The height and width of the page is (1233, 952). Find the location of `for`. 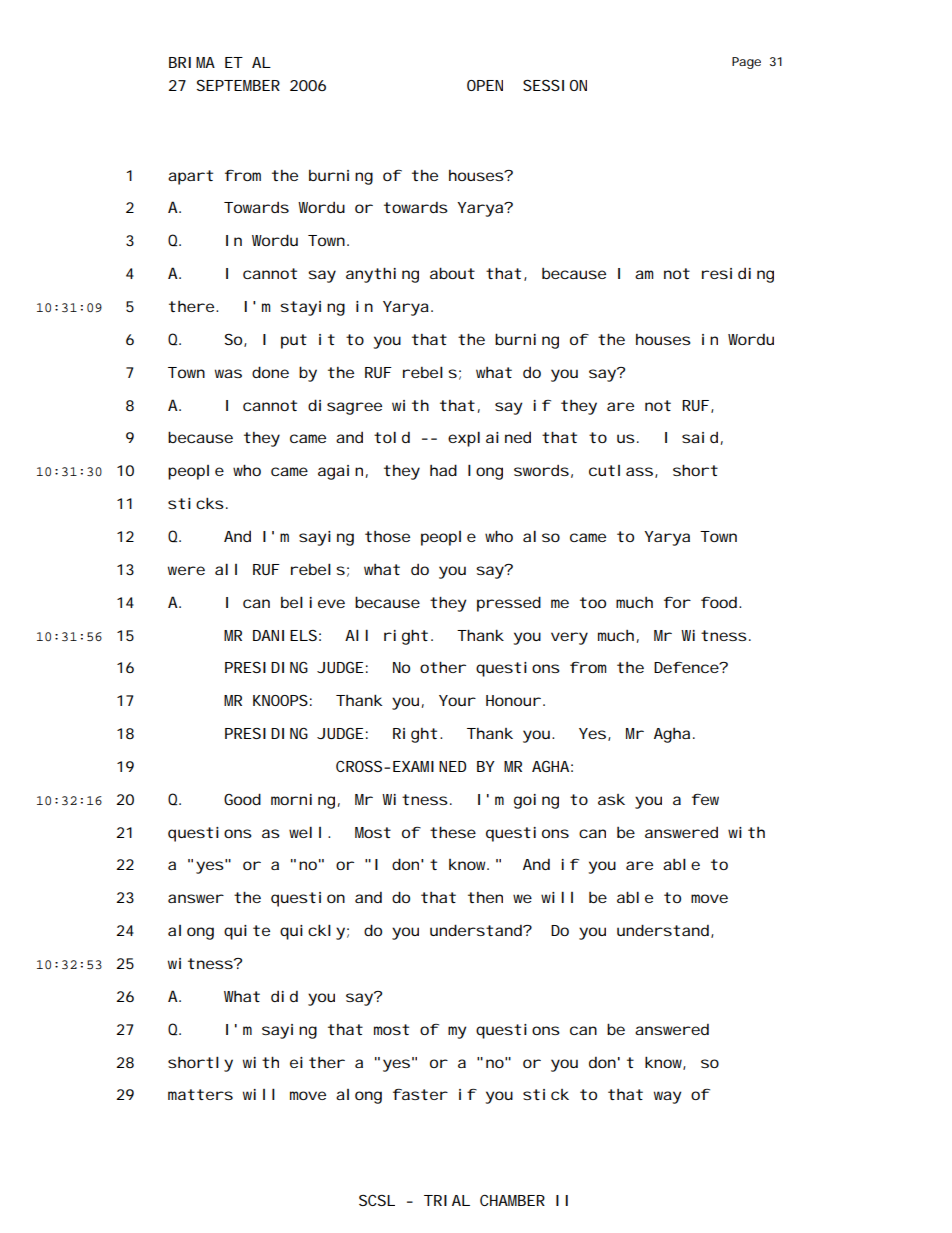

for is located at coordinates (677, 602).
